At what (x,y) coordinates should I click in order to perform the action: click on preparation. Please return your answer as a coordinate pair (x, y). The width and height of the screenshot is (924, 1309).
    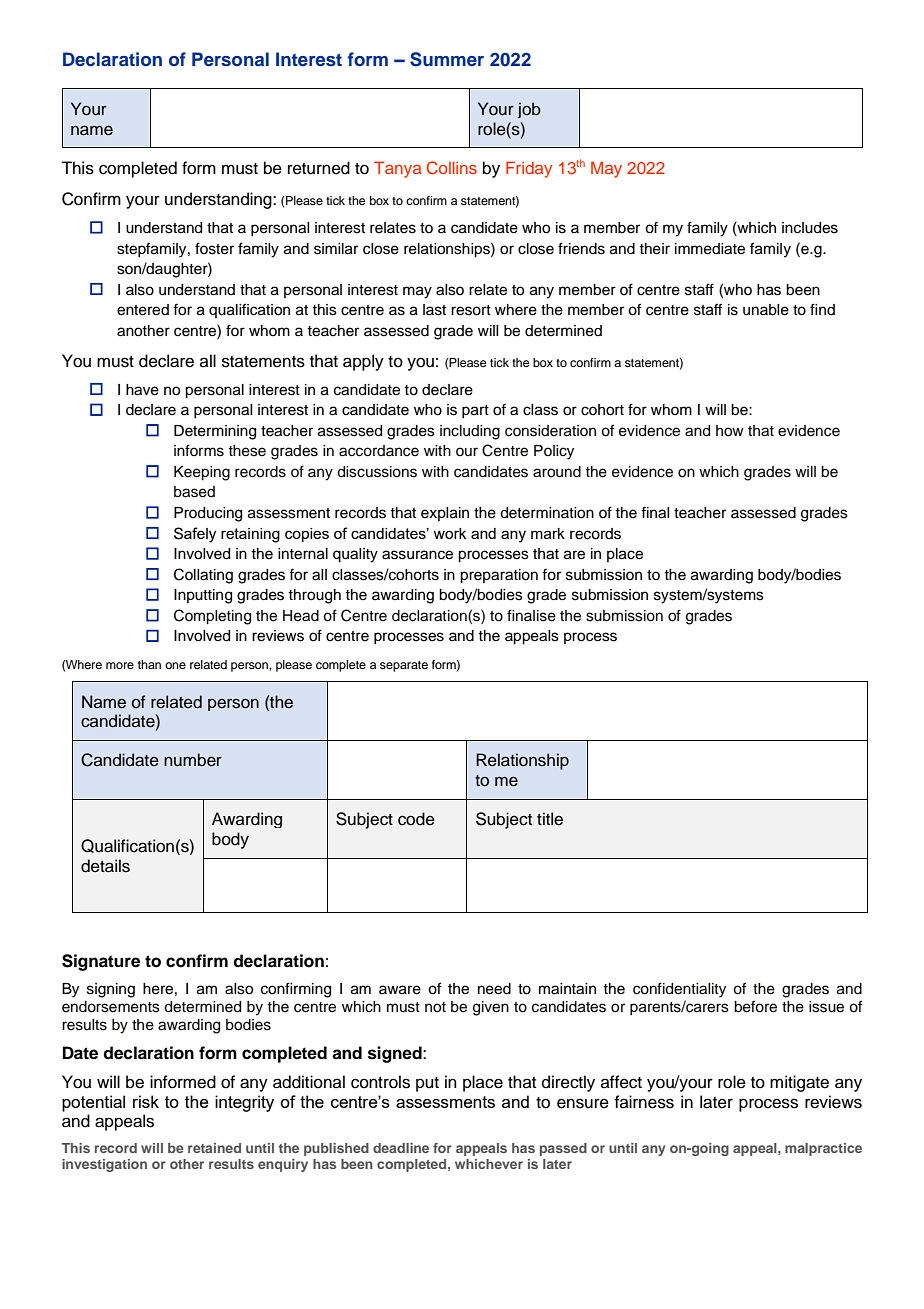
    Looking at the image, I should click on (499, 576).
